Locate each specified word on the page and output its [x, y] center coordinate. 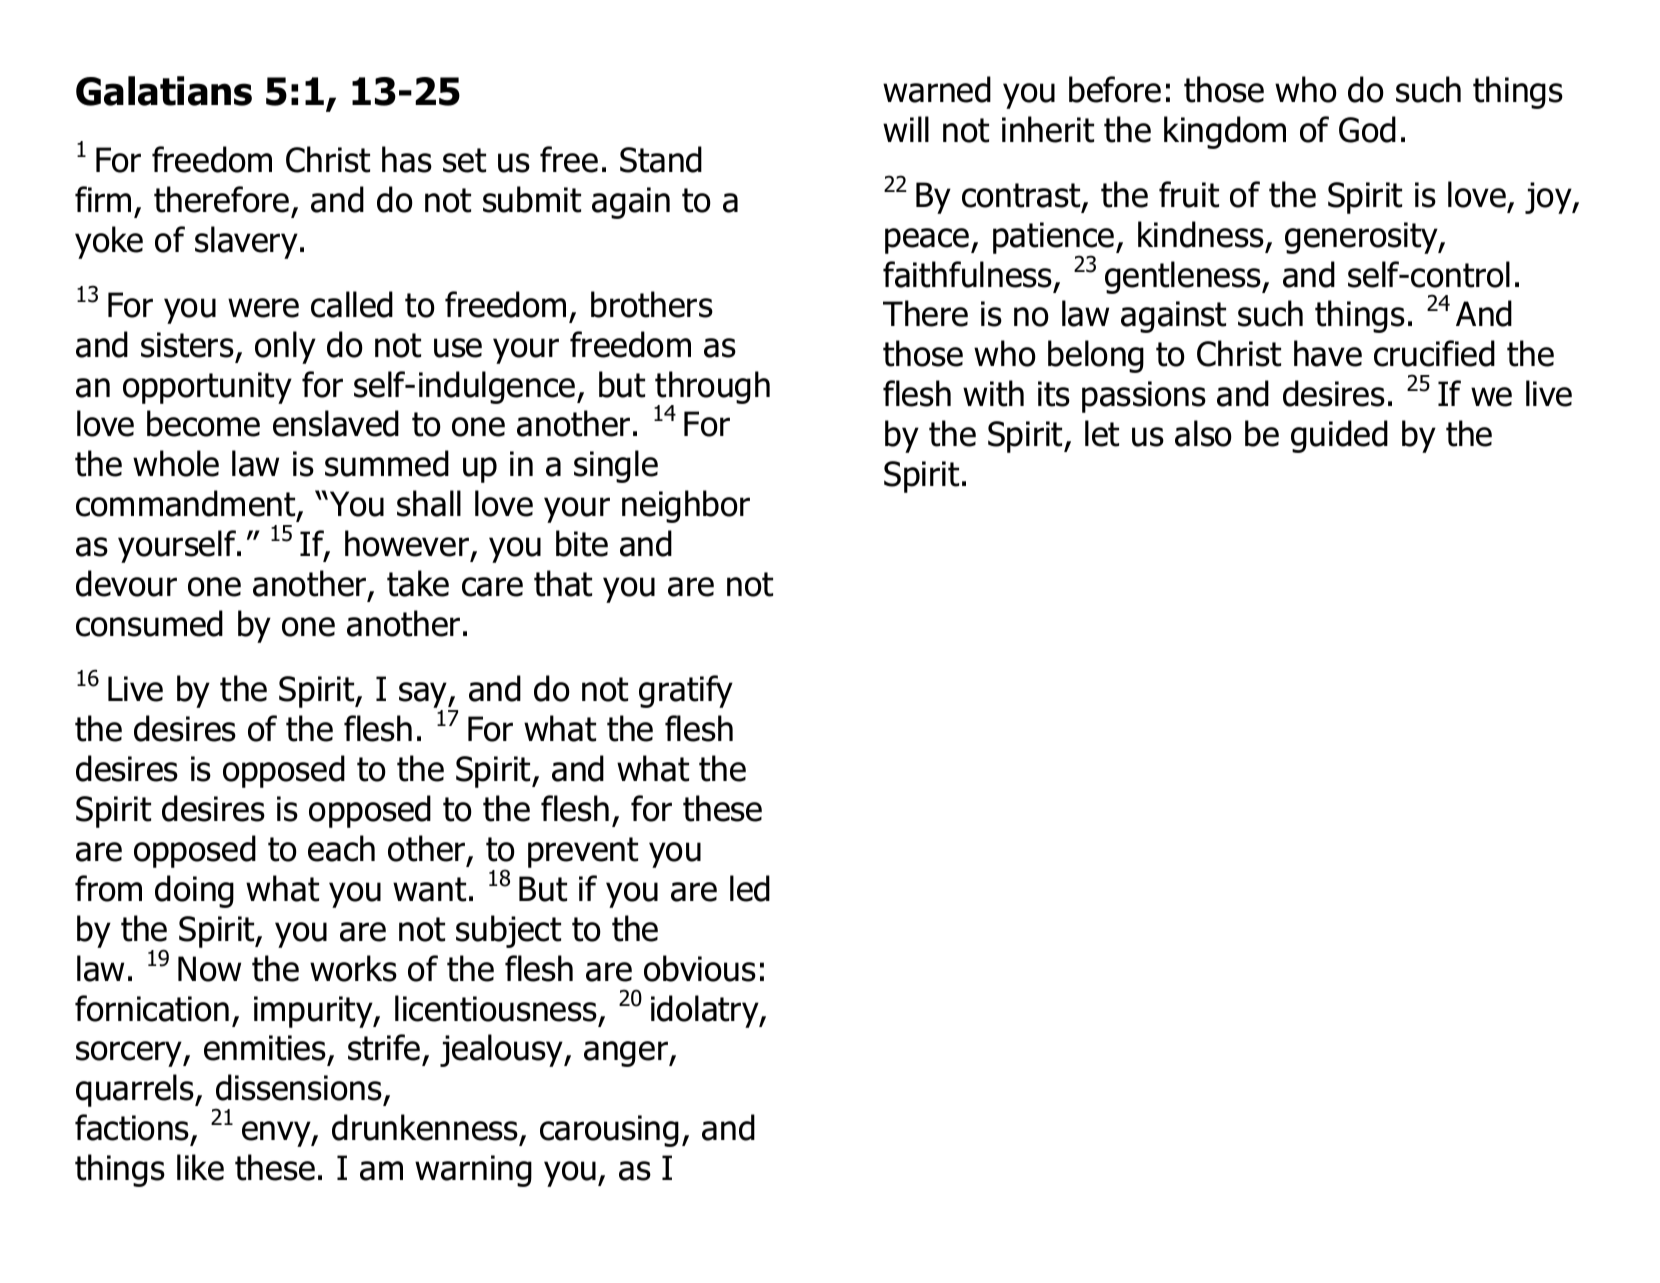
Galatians [164, 91]
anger [627, 1054]
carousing [609, 1131]
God [1367, 129]
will [906, 129]
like [200, 1167]
